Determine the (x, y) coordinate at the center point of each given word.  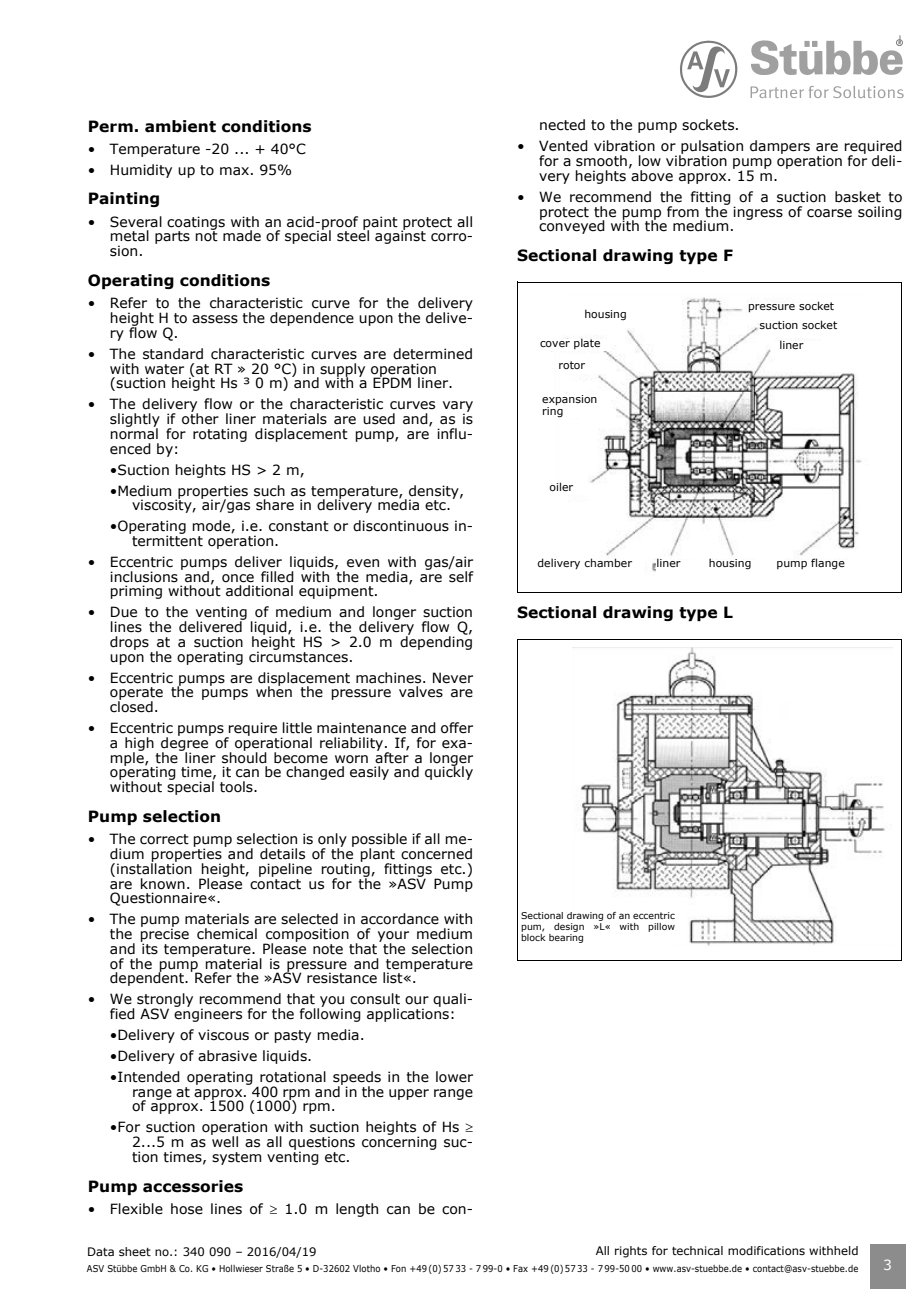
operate (136, 695)
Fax (520, 1268)
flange (828, 564)
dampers (780, 147)
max (234, 171)
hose (187, 1209)
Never (453, 678)
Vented (563, 146)
